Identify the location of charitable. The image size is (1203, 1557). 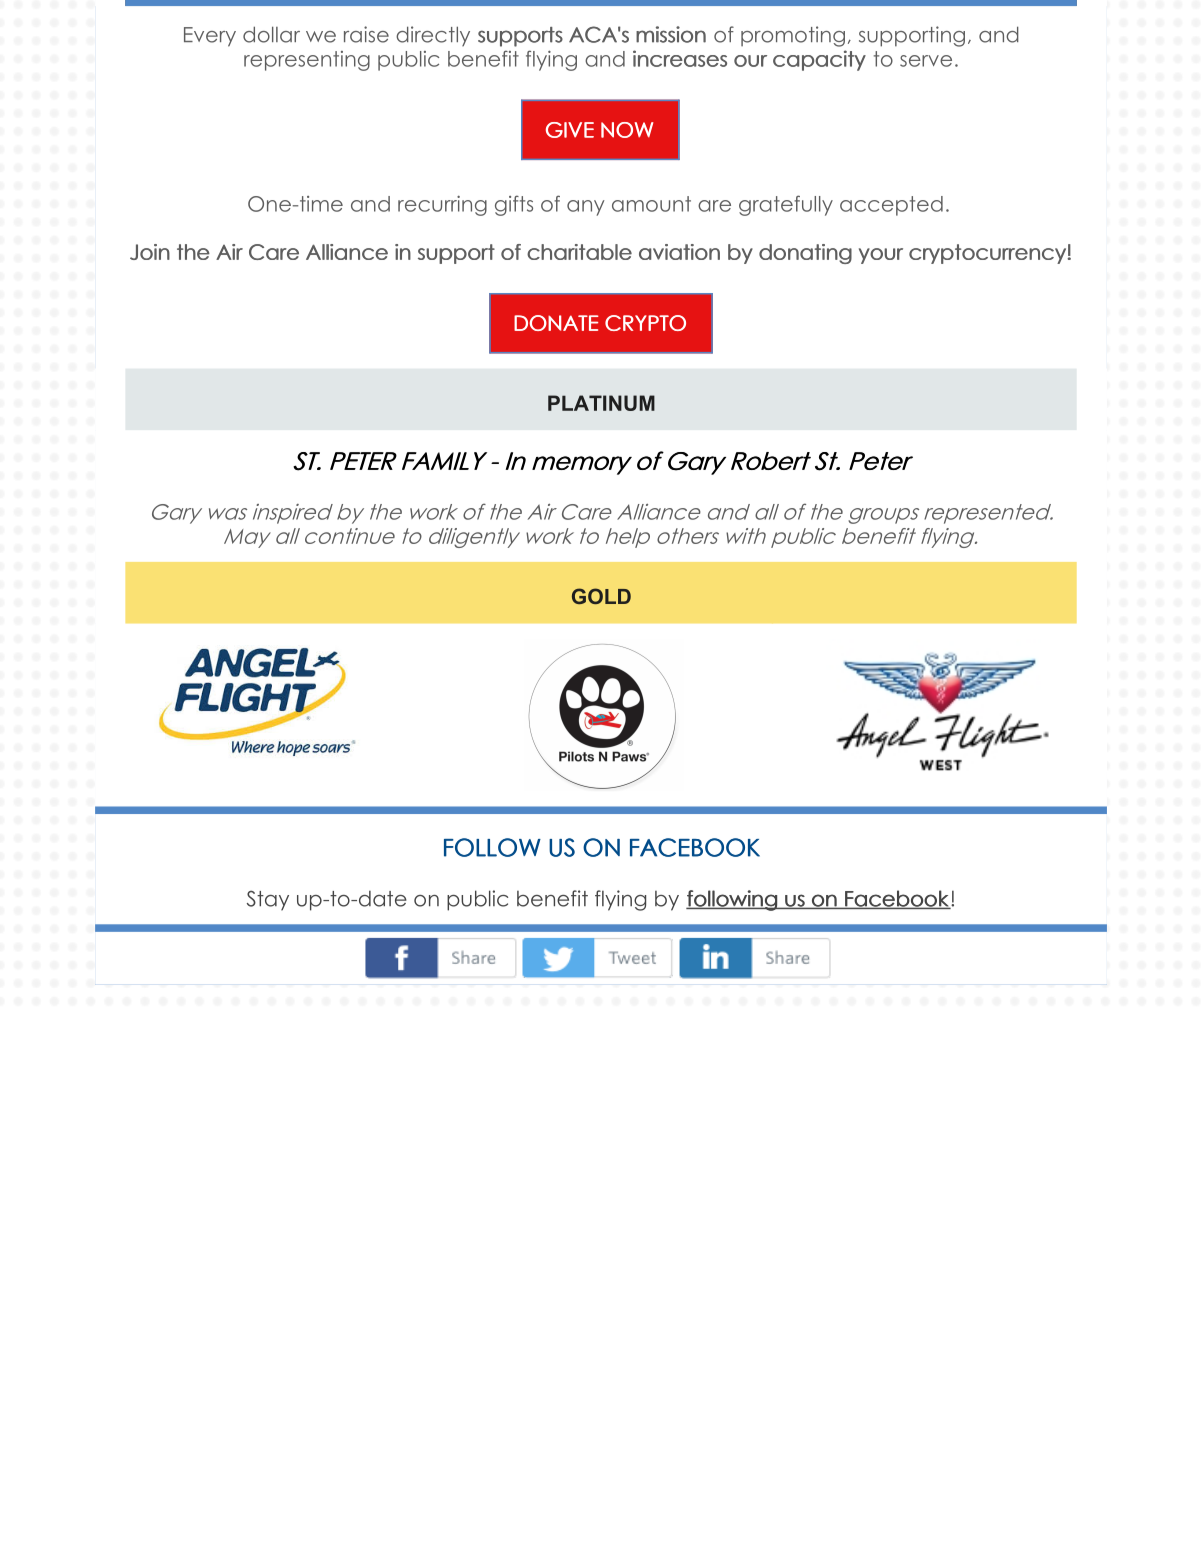
(579, 252).
